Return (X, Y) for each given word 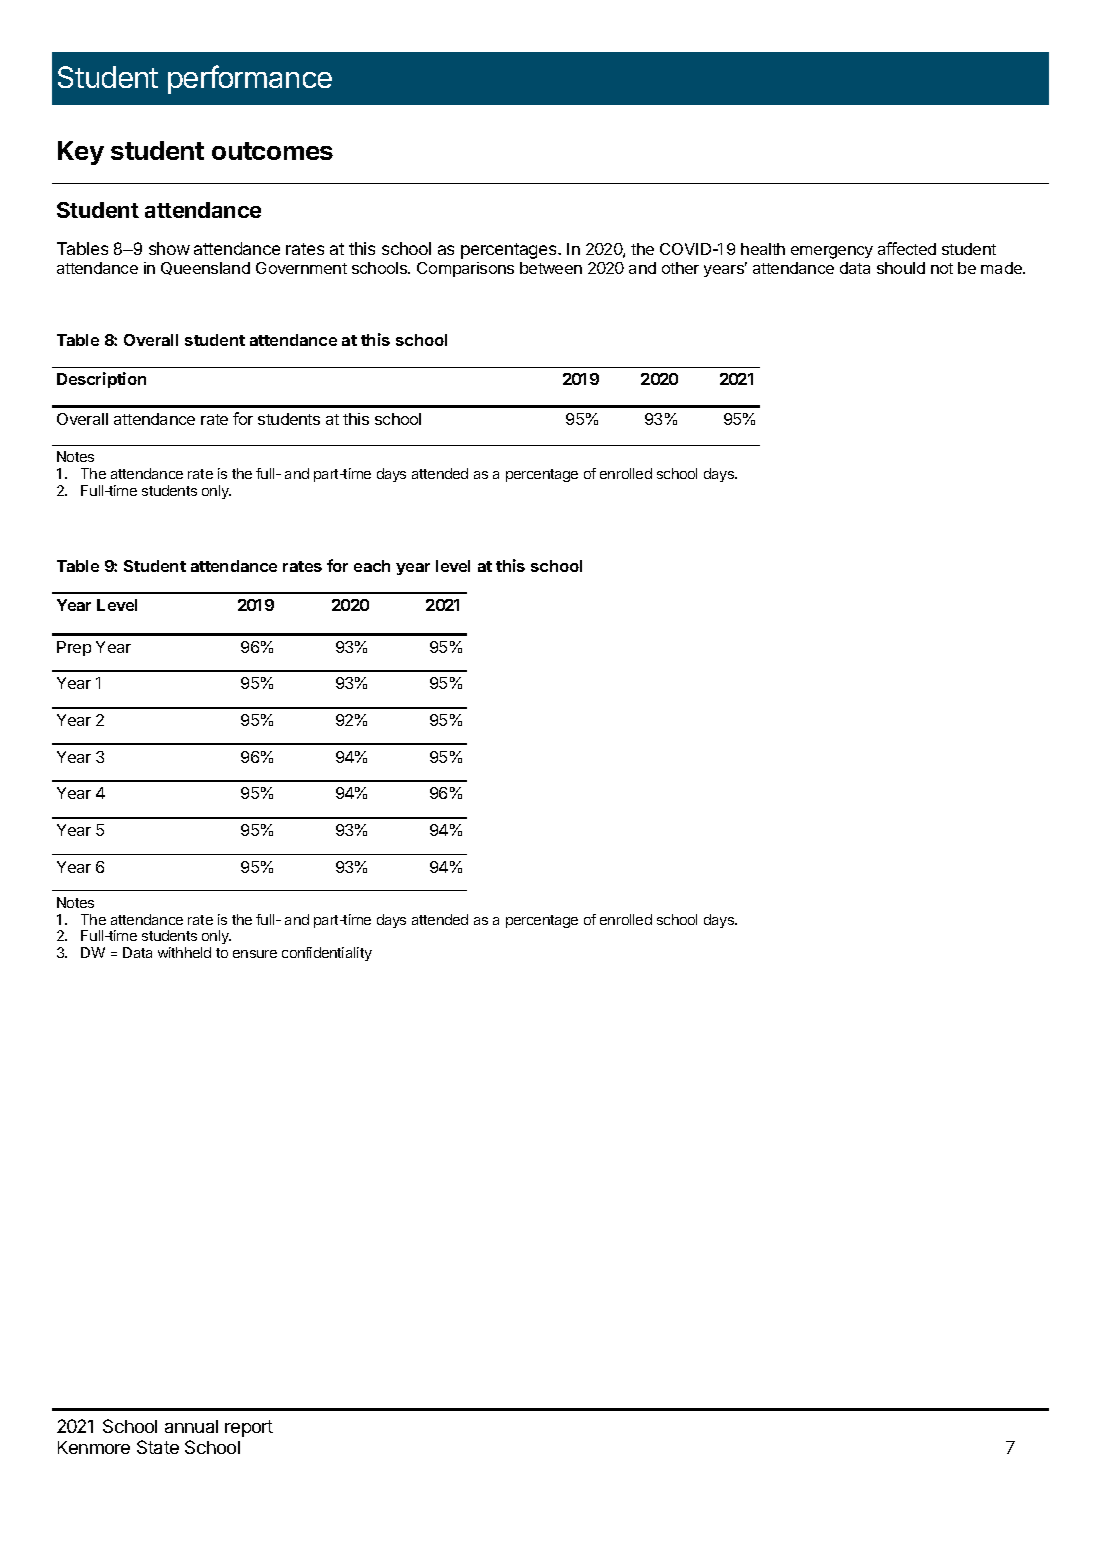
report (249, 1428)
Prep (74, 648)
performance (250, 79)
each (372, 566)
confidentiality (327, 954)
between (551, 268)
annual (191, 1426)
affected (907, 248)
